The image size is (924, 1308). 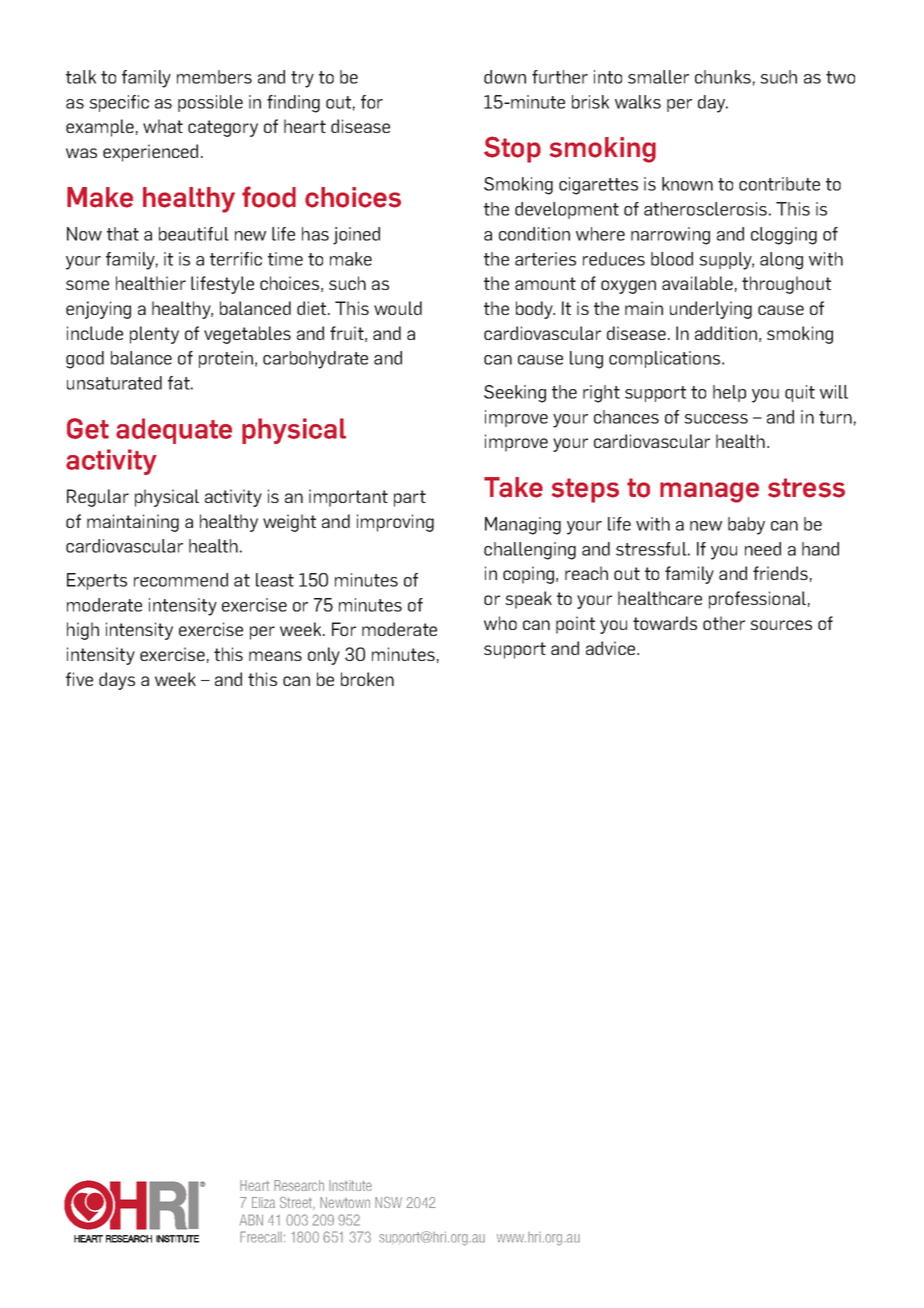 What do you see at coordinates (350, 1185) in the screenshot?
I see `Institute` at bounding box center [350, 1185].
